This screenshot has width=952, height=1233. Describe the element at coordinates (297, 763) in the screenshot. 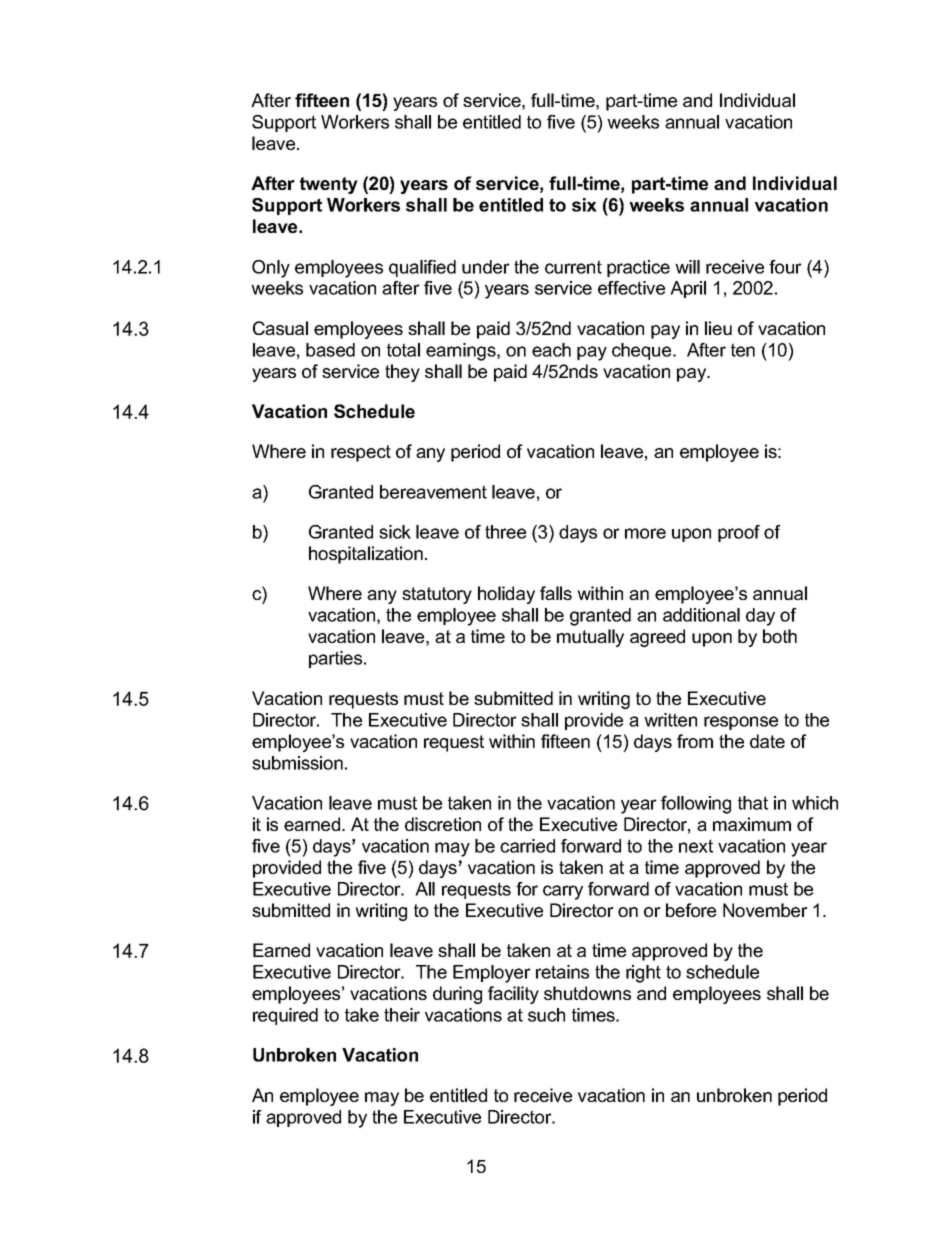

I see `submission` at that location.
